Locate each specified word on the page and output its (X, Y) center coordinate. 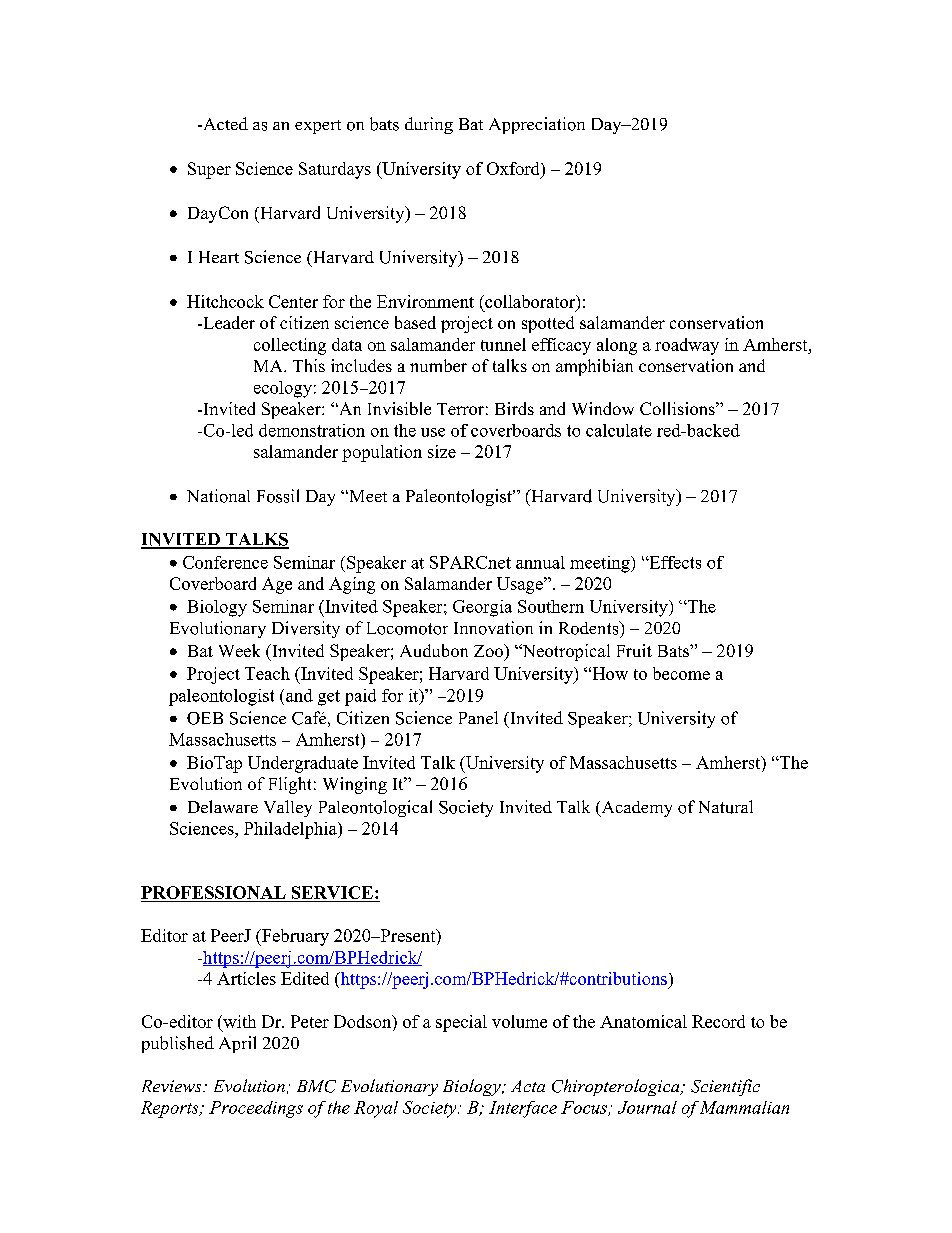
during (429, 125)
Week (239, 650)
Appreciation (537, 125)
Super (209, 170)
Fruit (634, 650)
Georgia (482, 608)
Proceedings (256, 1109)
